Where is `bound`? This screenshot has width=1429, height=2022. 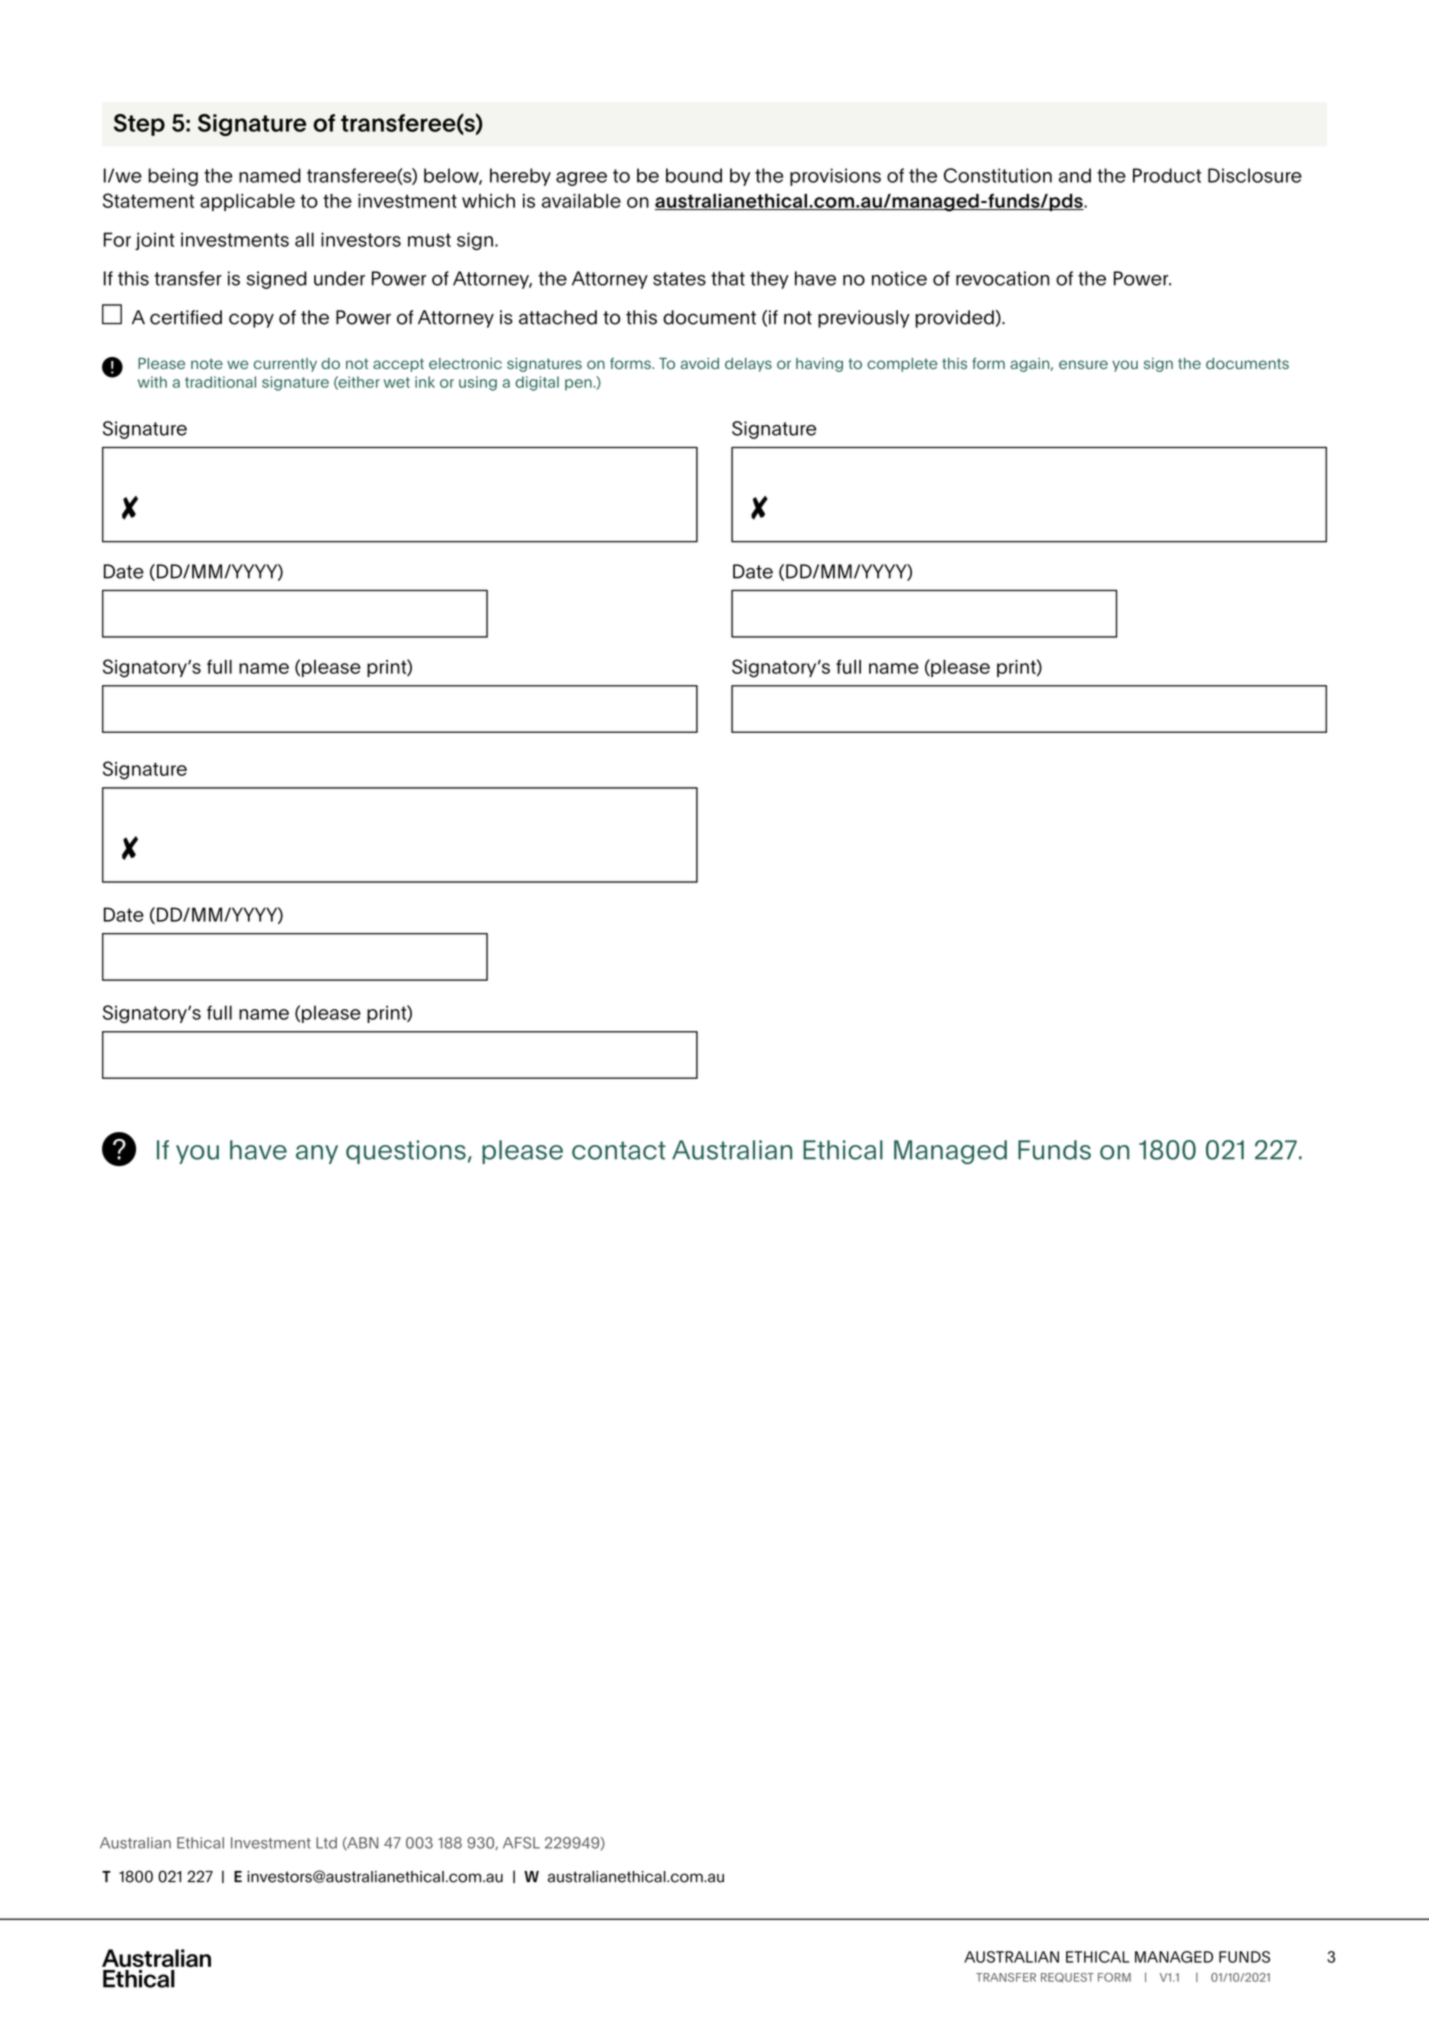
bound is located at coordinates (694, 175).
